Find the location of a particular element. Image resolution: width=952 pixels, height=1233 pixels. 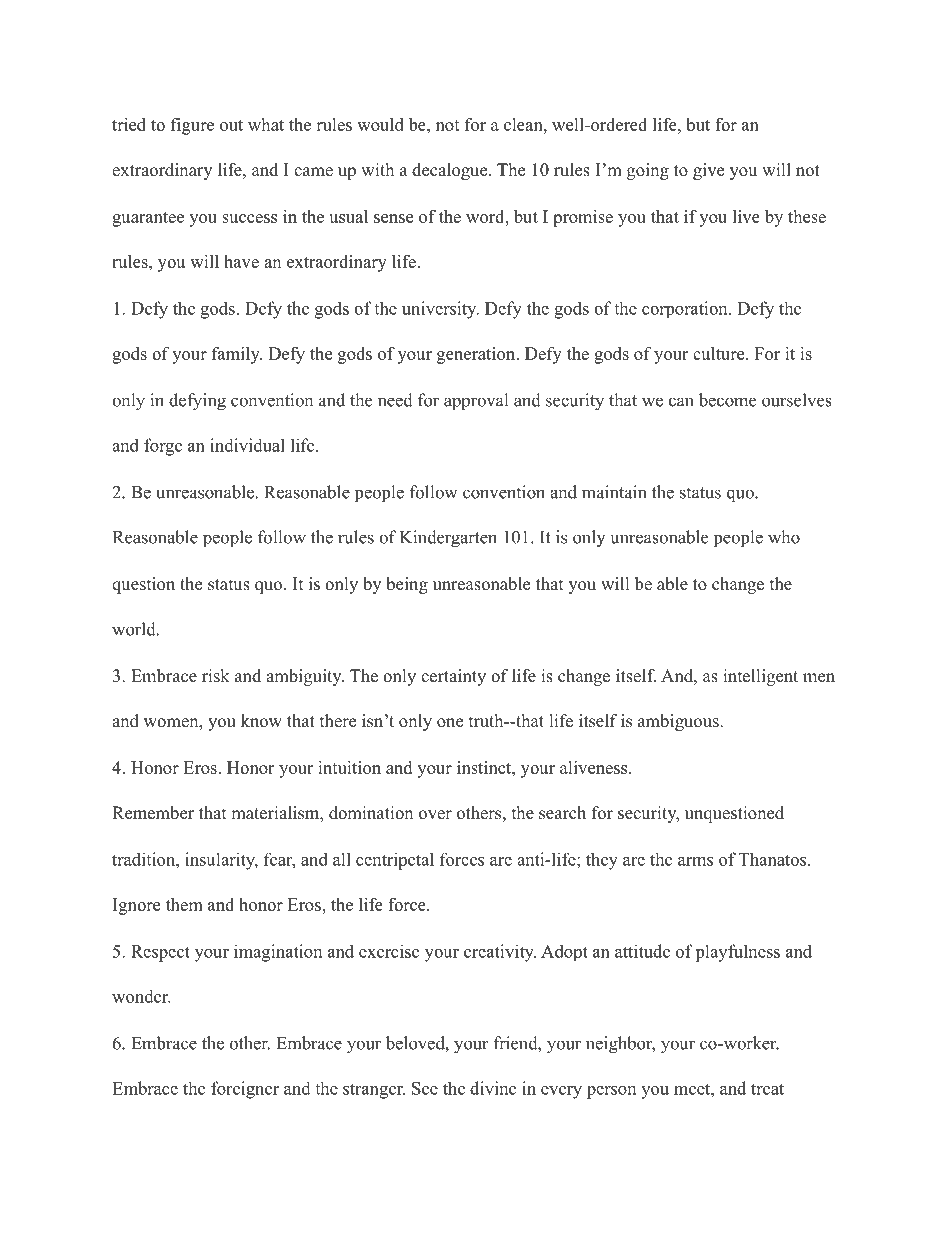

risk is located at coordinates (216, 676).
